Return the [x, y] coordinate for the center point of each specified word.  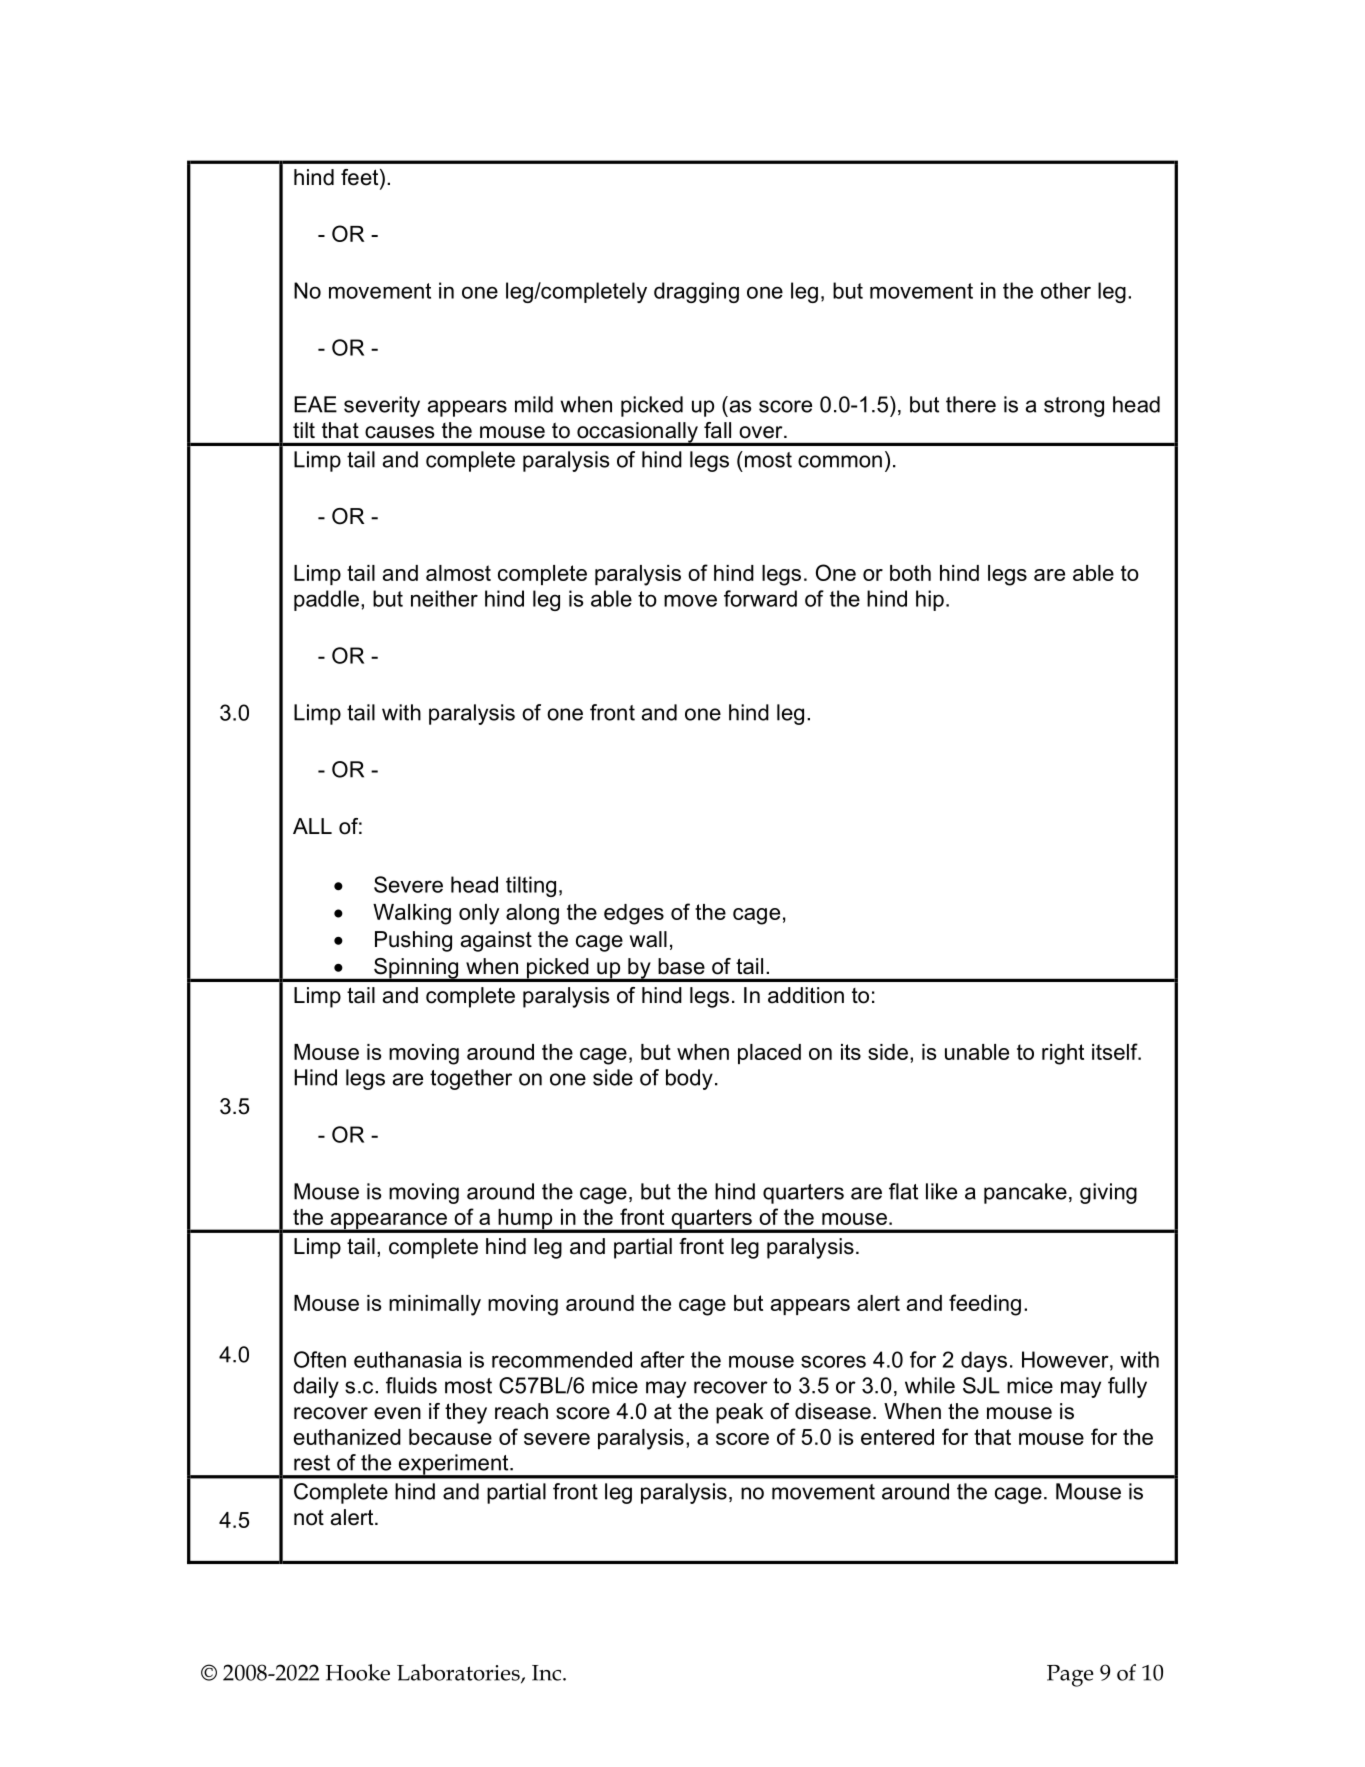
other [1066, 290]
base [681, 966]
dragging [696, 292]
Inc [546, 1673]
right [1063, 1054]
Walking [412, 914]
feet [361, 178]
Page [1070, 1676]
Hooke [358, 1672]
